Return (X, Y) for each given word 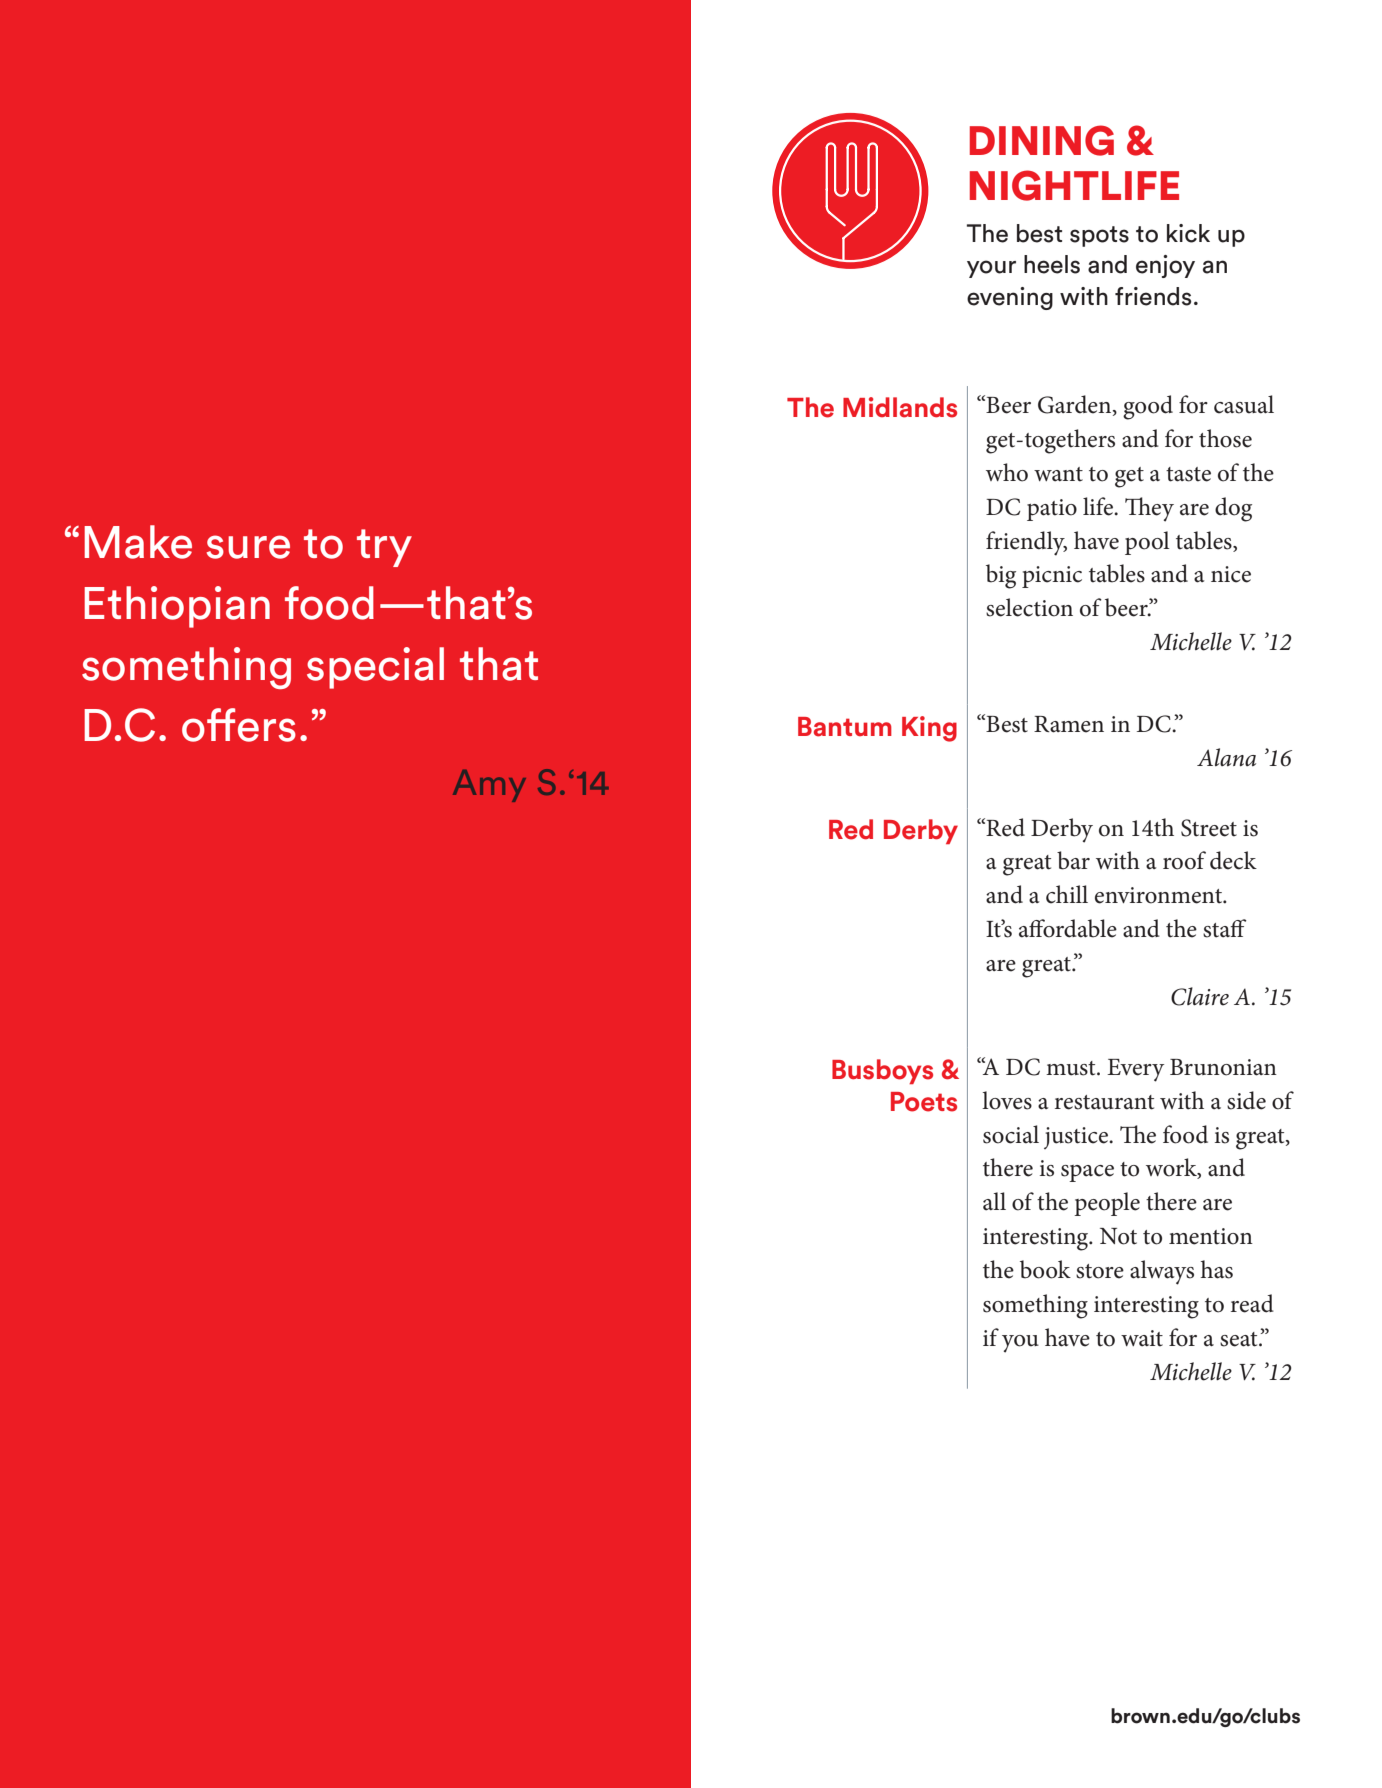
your (991, 269)
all (994, 1201)
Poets (924, 1102)
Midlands (900, 407)
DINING (1042, 140)
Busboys (882, 1071)
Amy (489, 786)
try (384, 548)
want (1058, 474)
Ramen (1069, 724)
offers (239, 725)
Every (1135, 1070)
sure (248, 547)
